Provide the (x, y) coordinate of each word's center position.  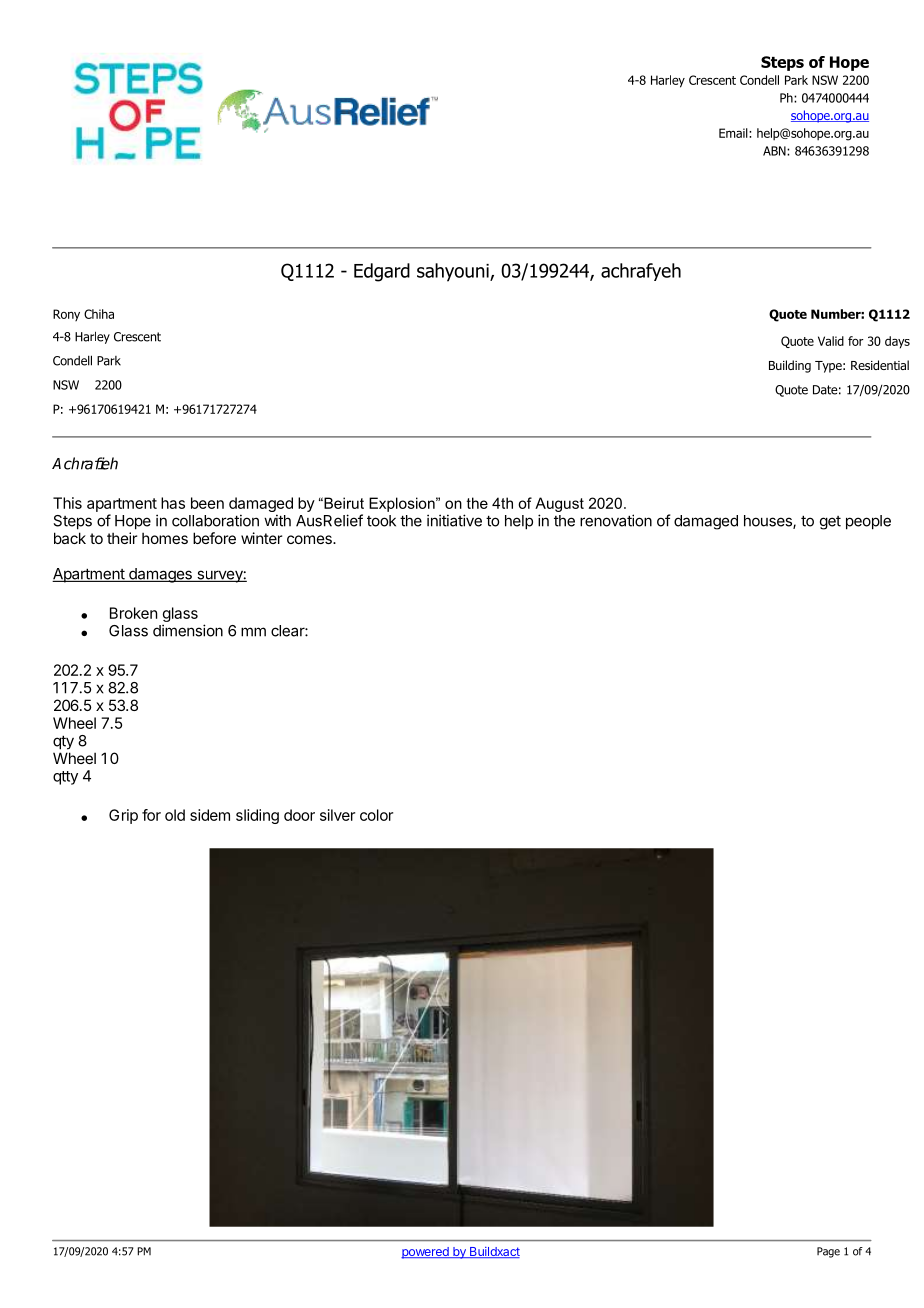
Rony (66, 315)
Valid (831, 341)
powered (426, 1253)
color (376, 815)
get (830, 523)
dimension (188, 630)
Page (828, 1252)
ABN (775, 151)
